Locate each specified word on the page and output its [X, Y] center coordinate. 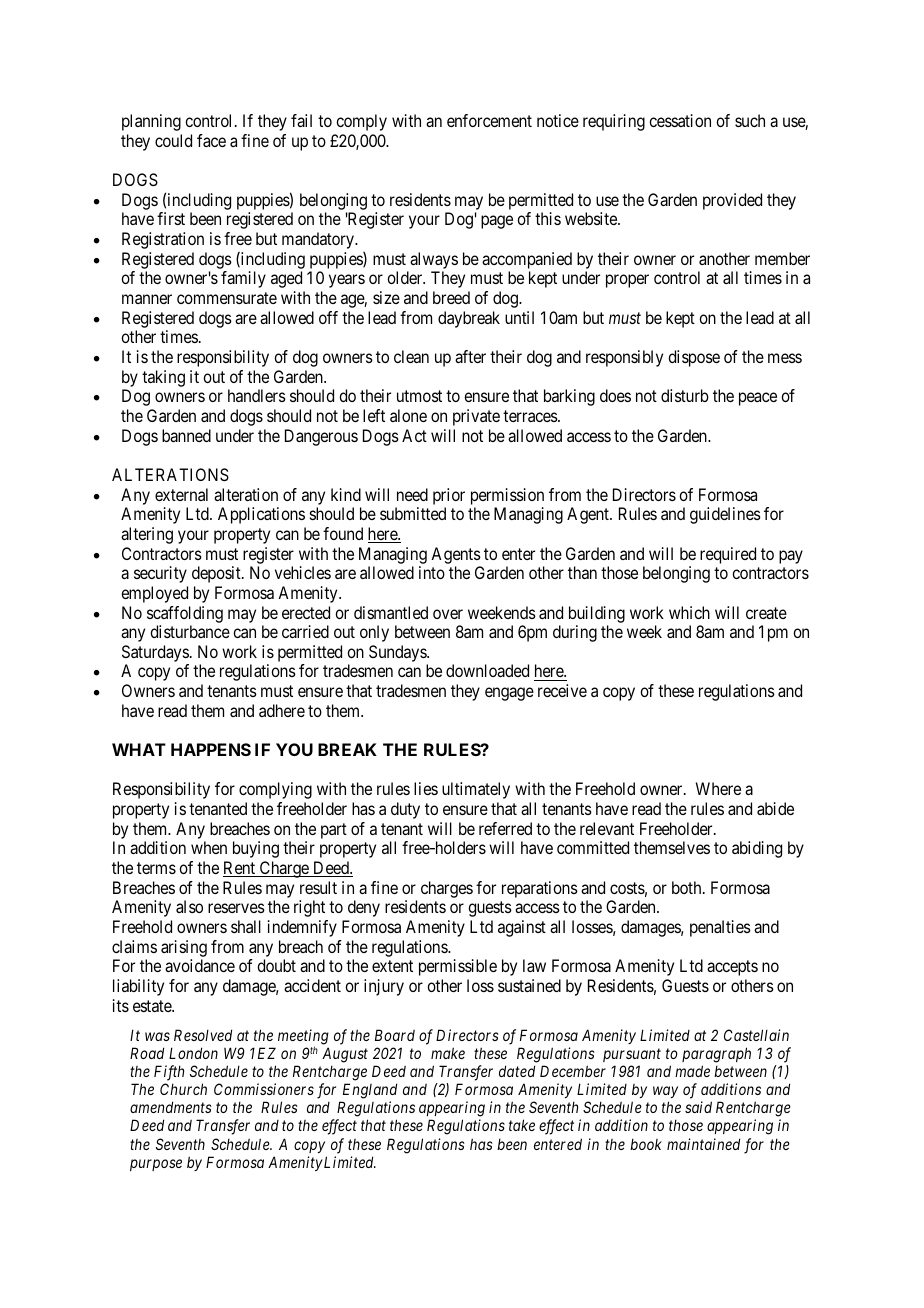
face [211, 140]
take [522, 1125]
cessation [680, 120]
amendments [171, 1107]
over [448, 614]
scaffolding [185, 614]
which [689, 612]
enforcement [489, 120]
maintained [703, 1144]
